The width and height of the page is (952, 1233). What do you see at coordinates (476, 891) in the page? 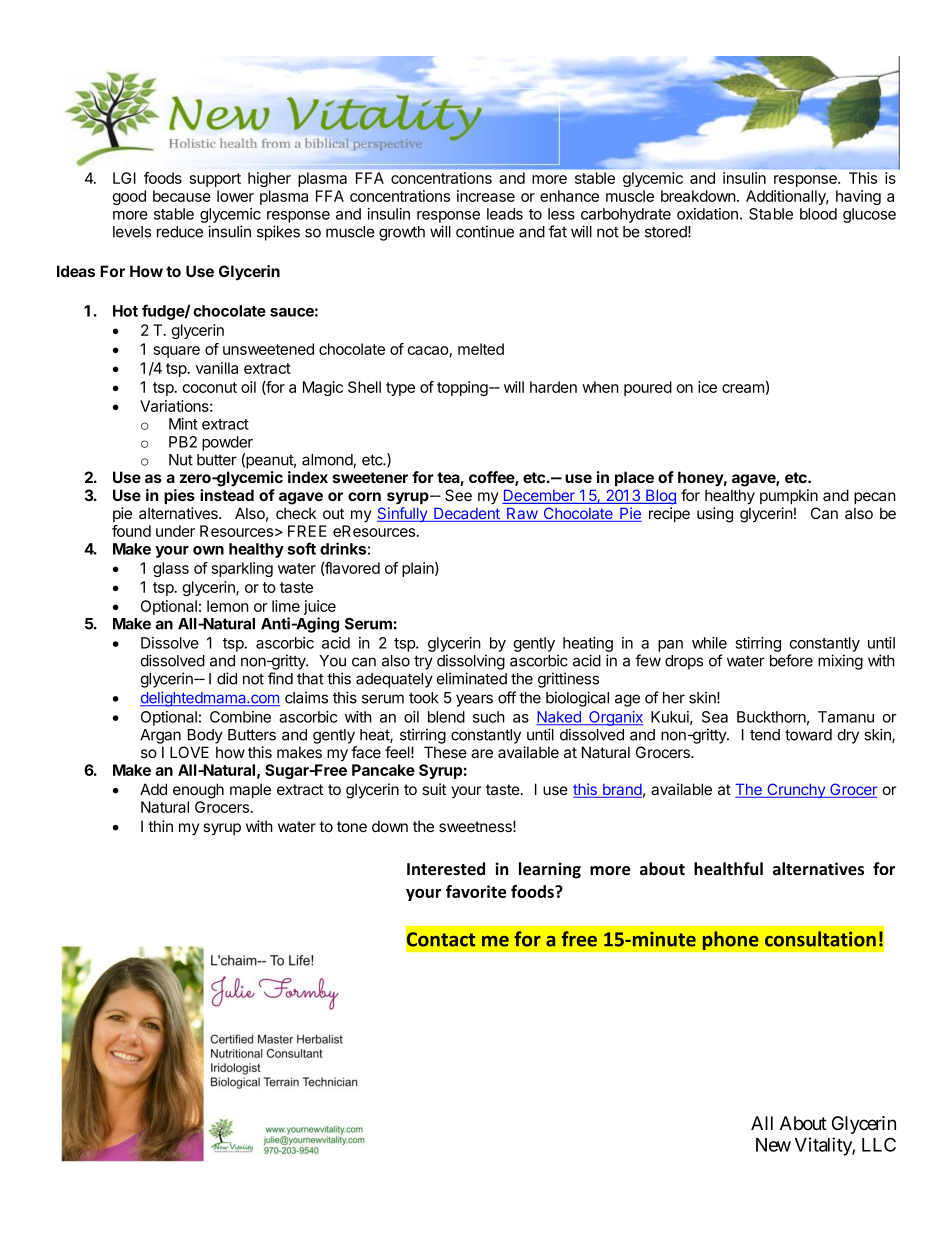
I see `favorite` at bounding box center [476, 891].
